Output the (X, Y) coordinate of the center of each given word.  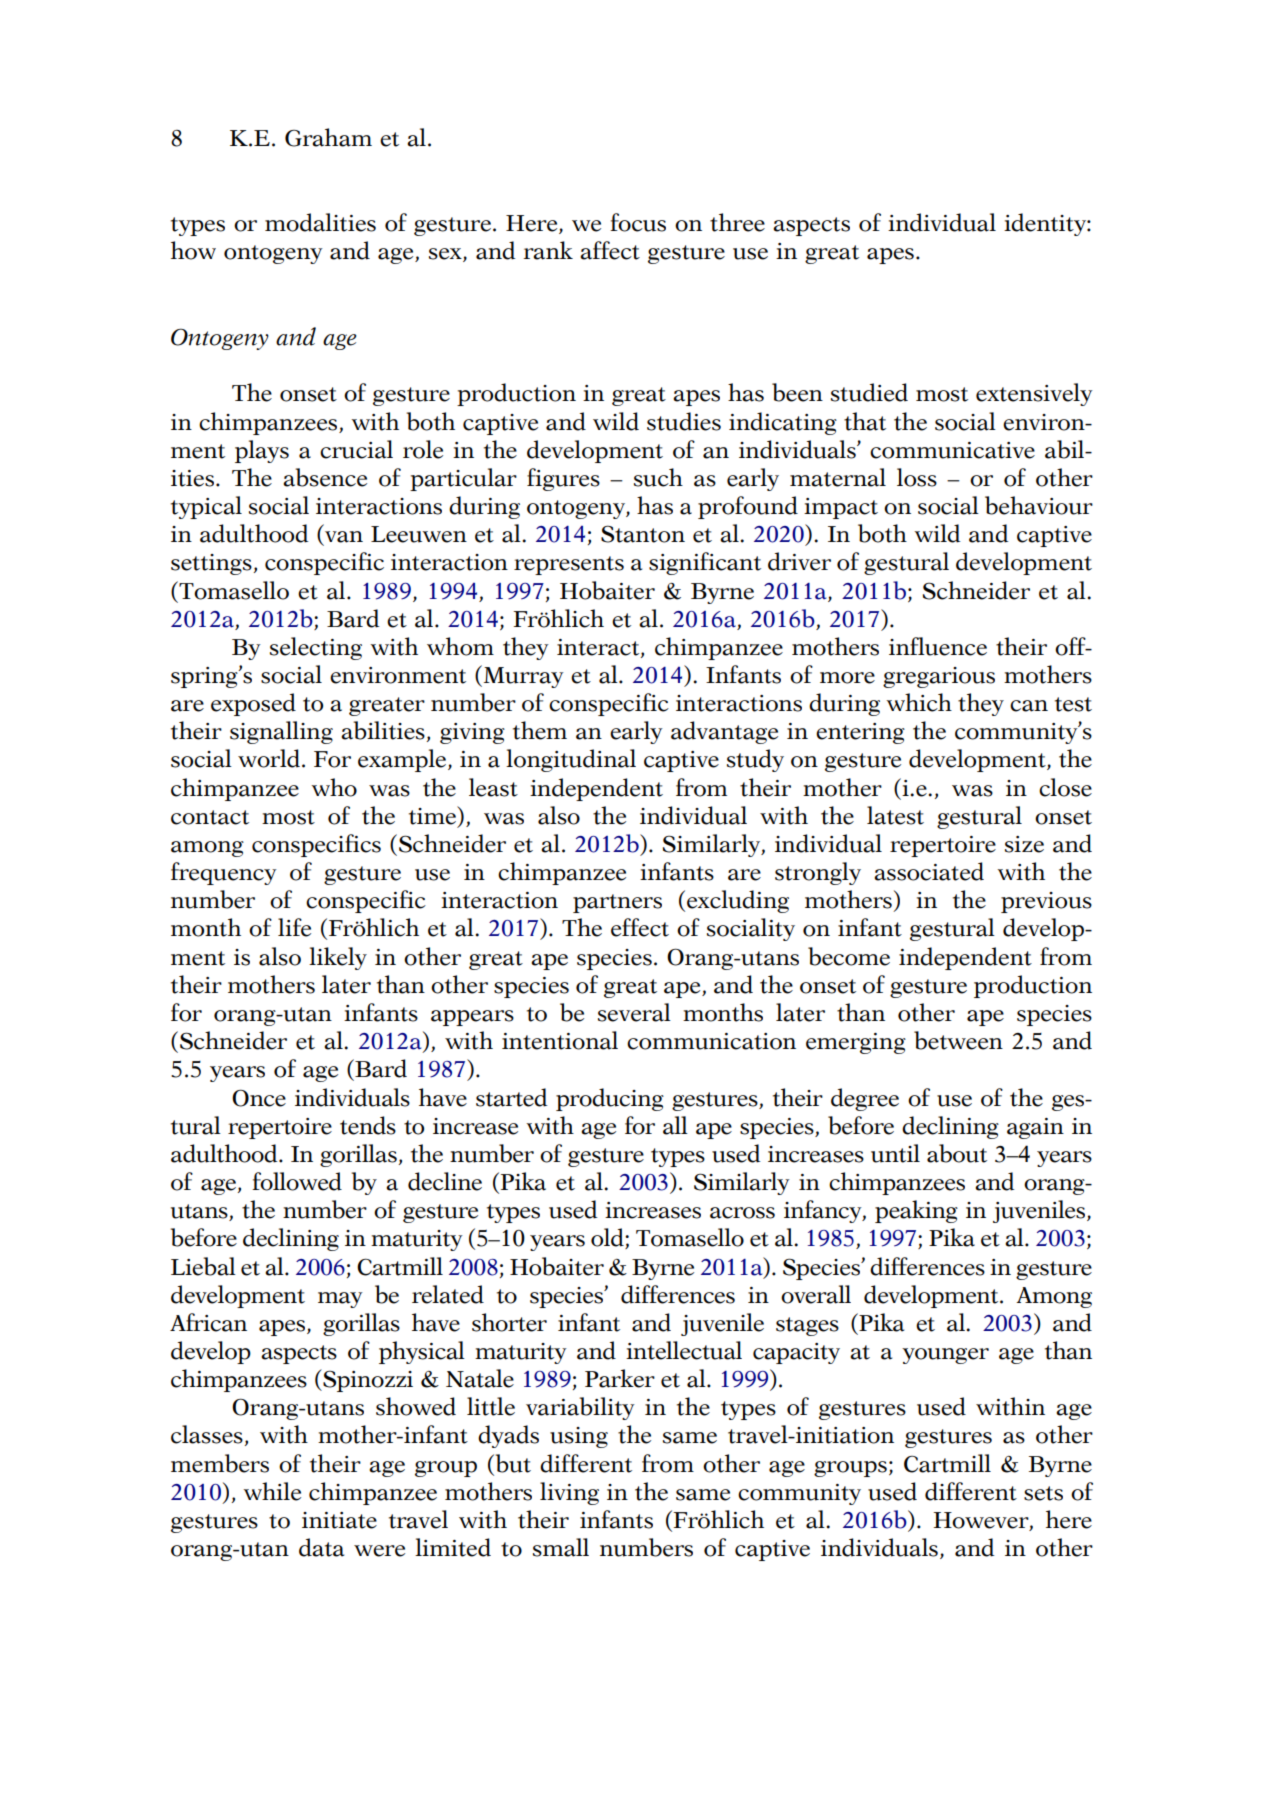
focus (638, 222)
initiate (339, 1520)
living (569, 1493)
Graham (328, 137)
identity (1046, 224)
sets (1043, 1493)
